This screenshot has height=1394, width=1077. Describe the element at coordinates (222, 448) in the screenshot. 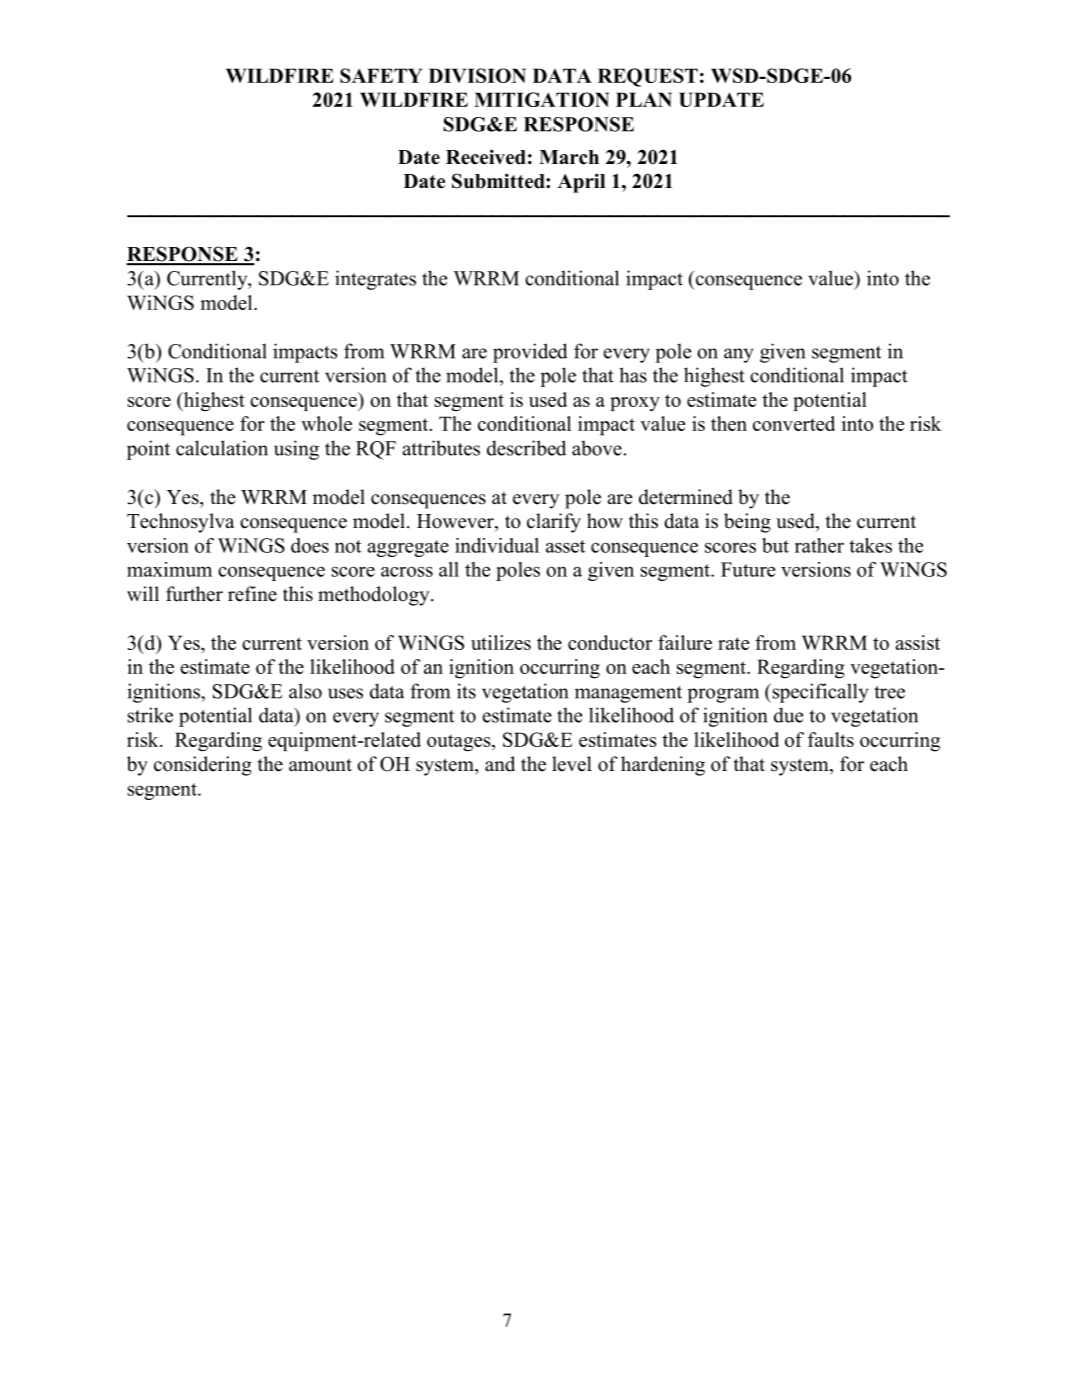

I see `calculation` at that location.
